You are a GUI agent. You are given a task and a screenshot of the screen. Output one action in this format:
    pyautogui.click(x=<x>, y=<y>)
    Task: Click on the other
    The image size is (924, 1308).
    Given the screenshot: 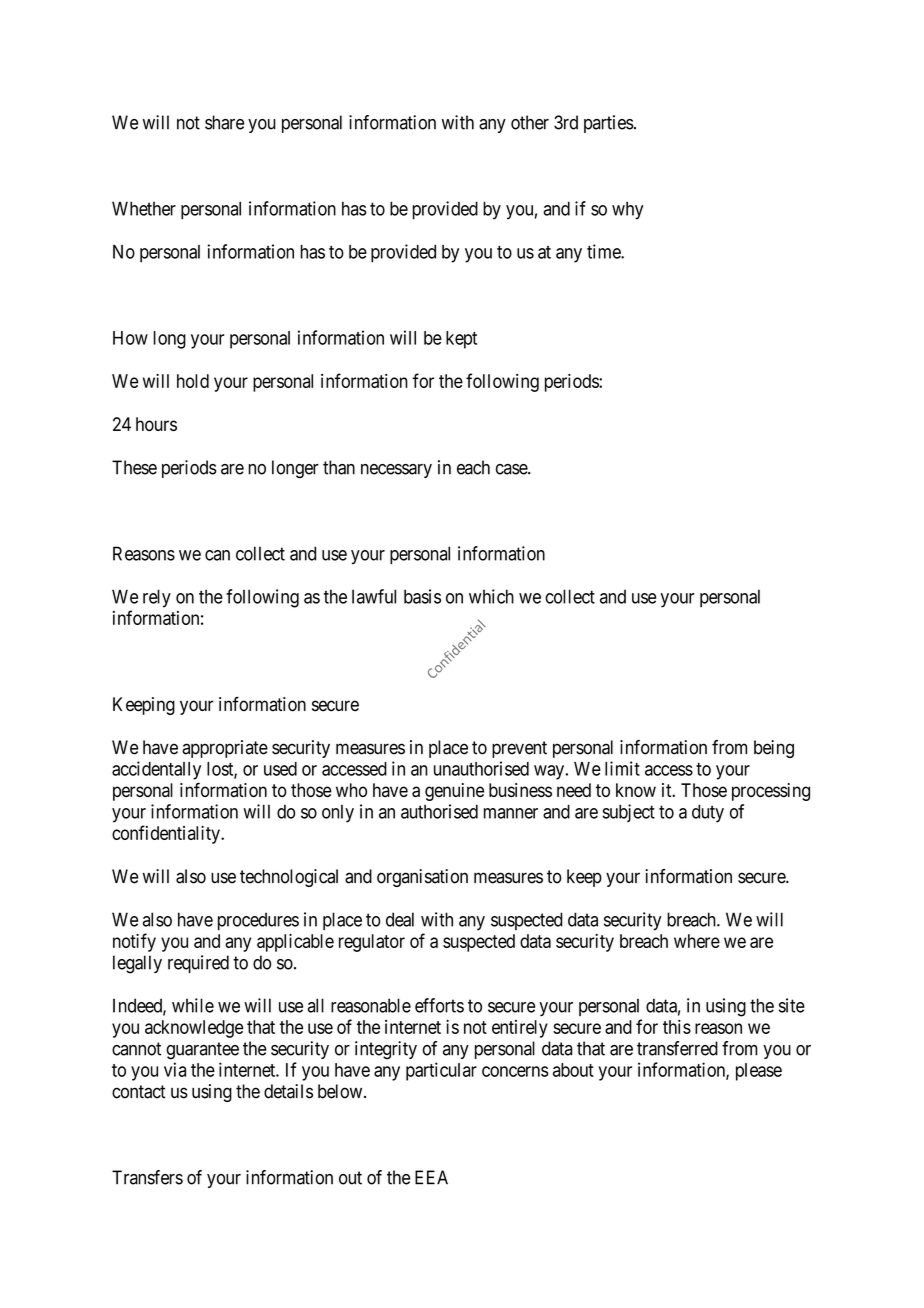 What is the action you would take?
    pyautogui.click(x=530, y=122)
